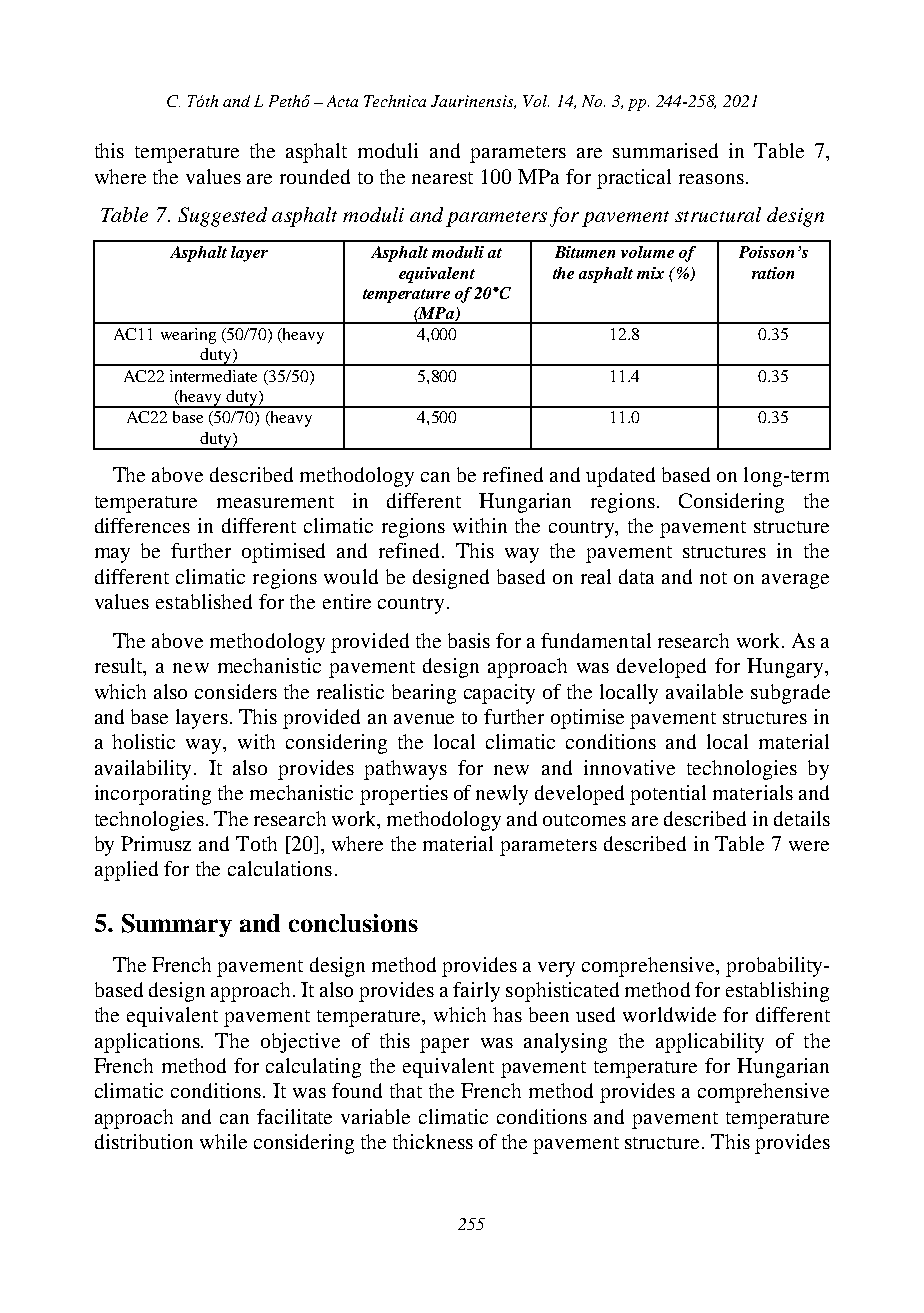  What do you see at coordinates (442, 178) in the screenshot?
I see `nearest` at bounding box center [442, 178].
